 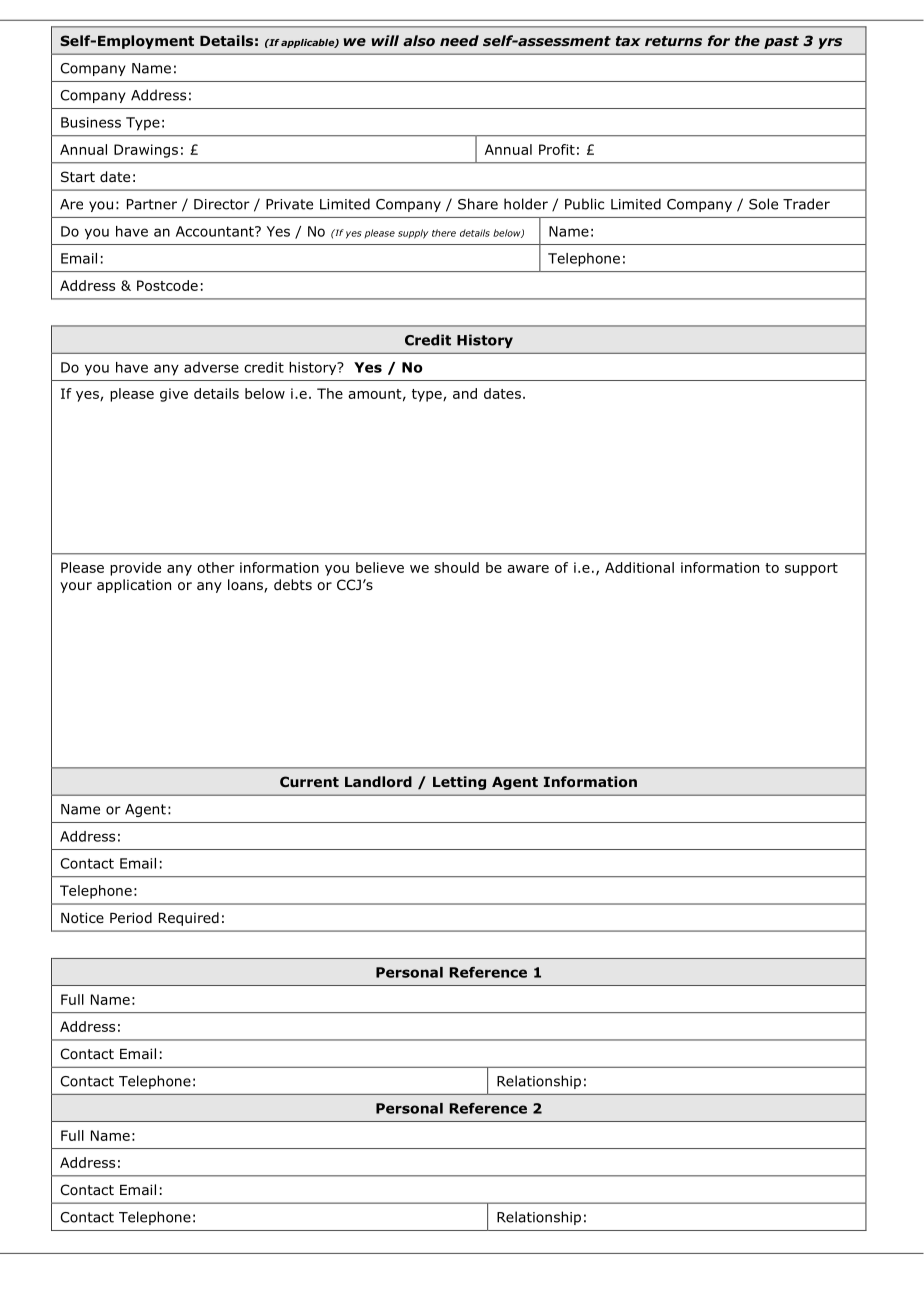 What do you see at coordinates (811, 569) in the document?
I see `support` at bounding box center [811, 569].
